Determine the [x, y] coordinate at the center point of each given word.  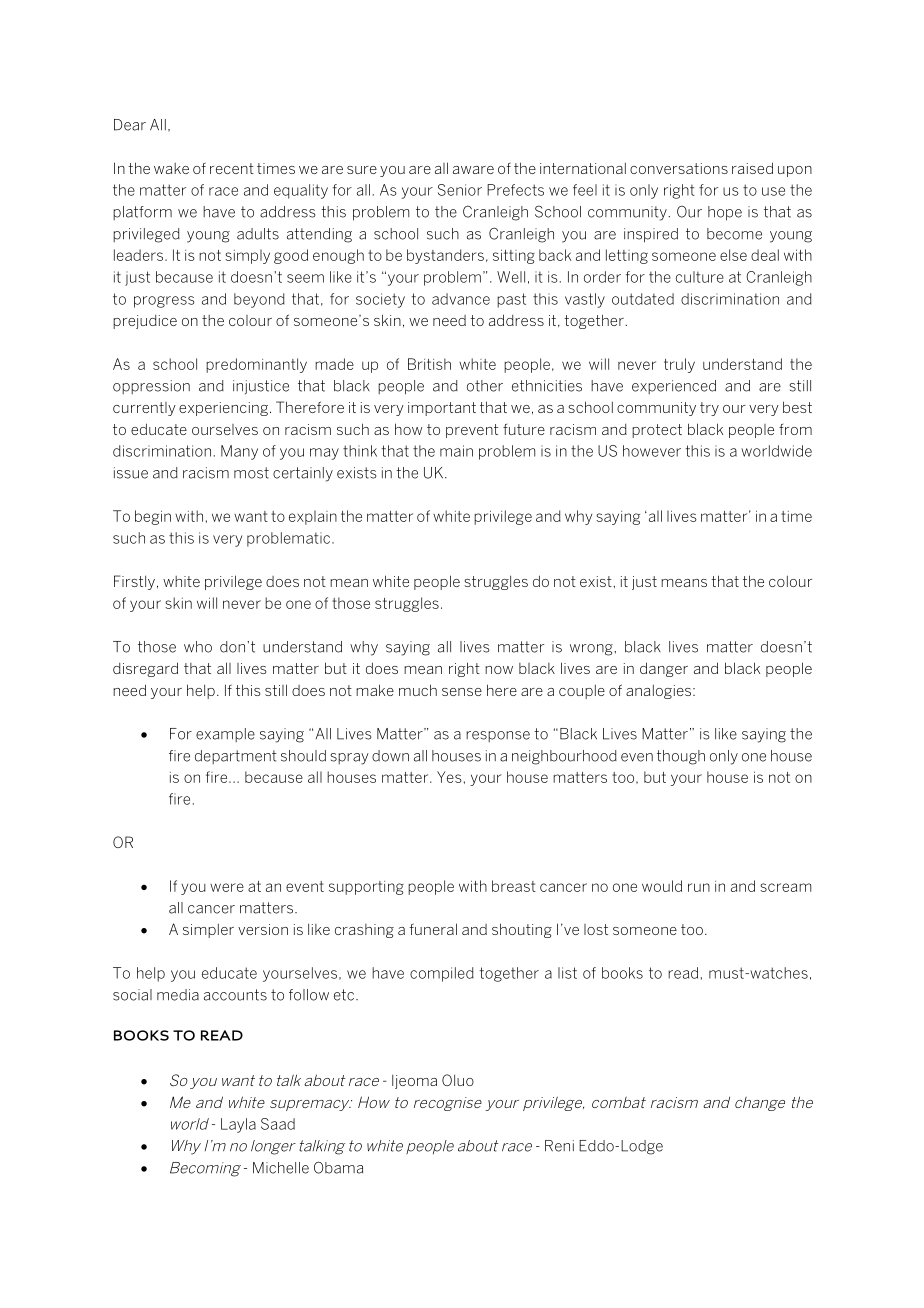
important [442, 409]
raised [752, 168]
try [709, 409]
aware [473, 170]
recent [232, 168]
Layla [238, 1125]
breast [514, 886]
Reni [559, 1146]
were [227, 887]
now [499, 670]
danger [664, 669]
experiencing [223, 409]
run [699, 887]
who [198, 647]
